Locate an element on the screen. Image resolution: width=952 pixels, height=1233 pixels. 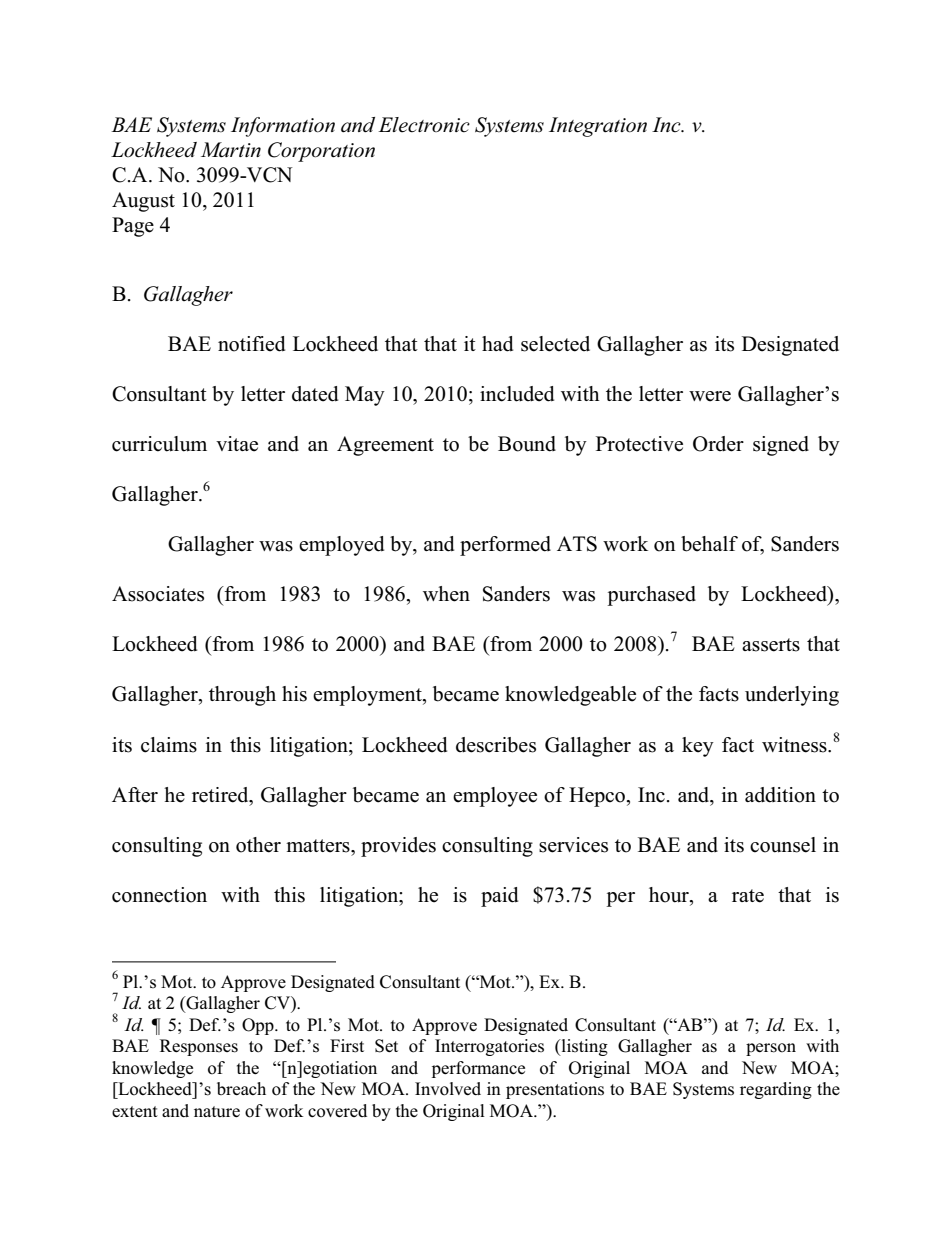
key is located at coordinates (698, 747).
